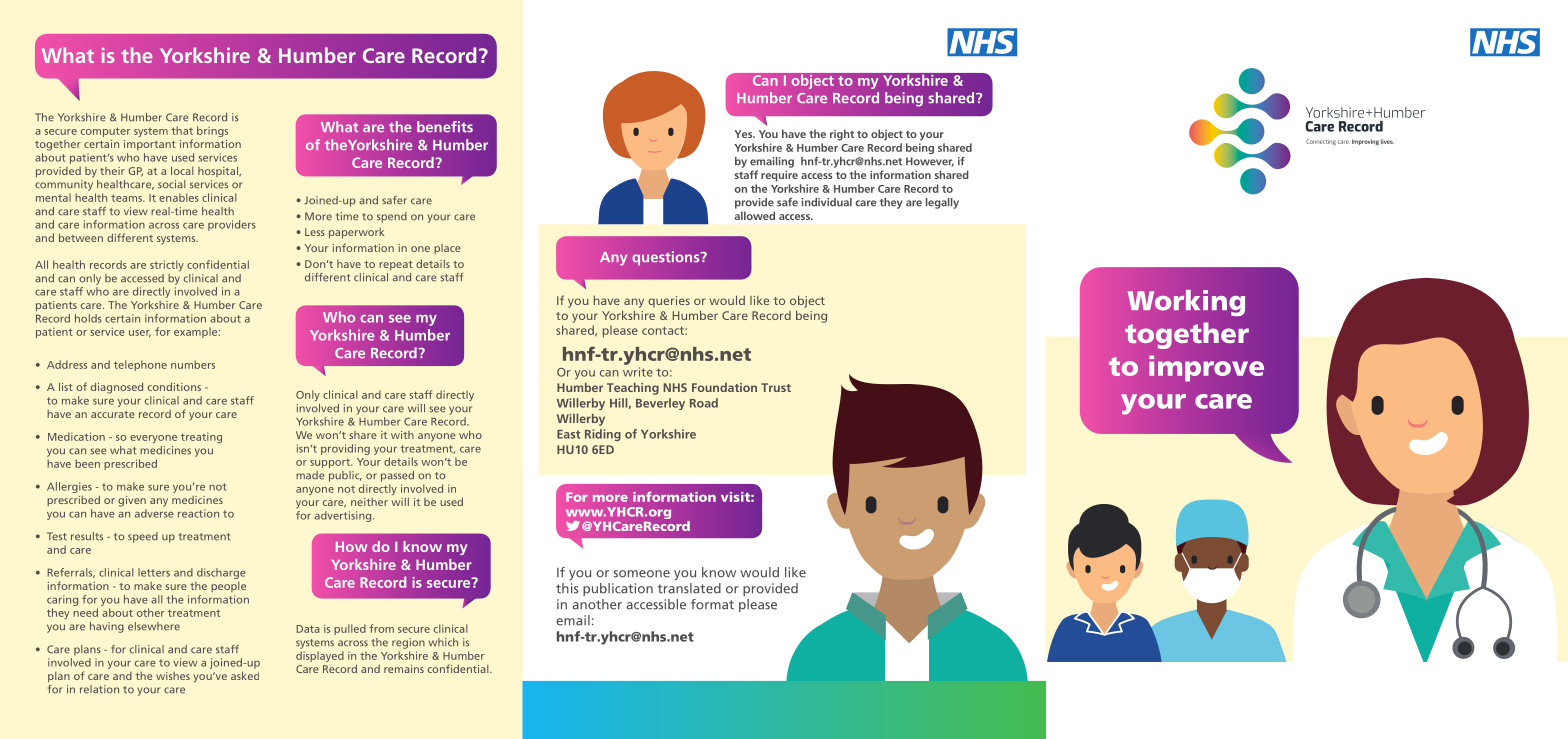 The height and width of the image is (739, 1568). I want to click on wishes, so click(173, 676).
